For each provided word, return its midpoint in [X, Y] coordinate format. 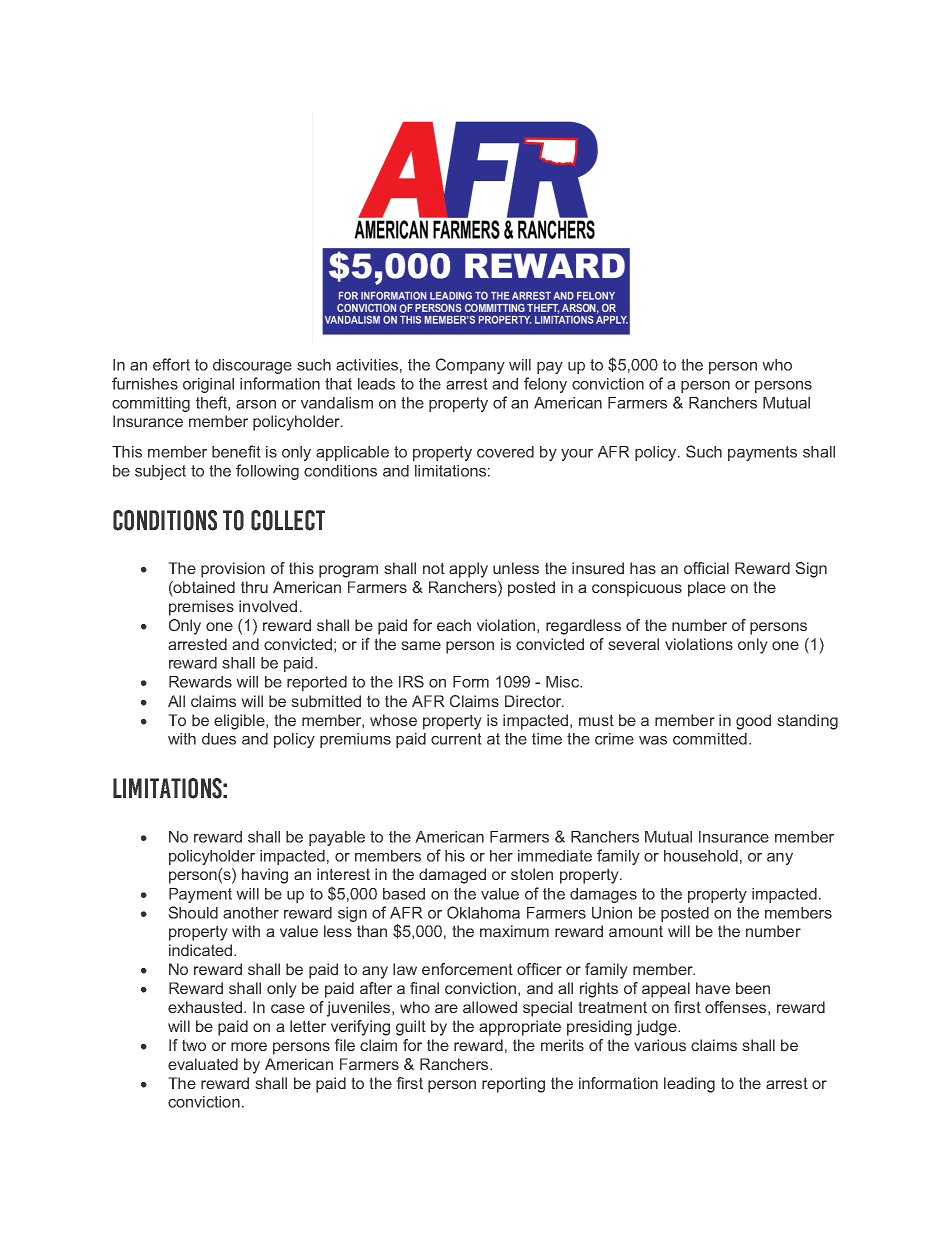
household [701, 856]
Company [470, 366]
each [454, 625]
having [265, 876]
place [707, 589]
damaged [452, 876]
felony [545, 385]
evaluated [203, 1064]
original [208, 385]
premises [201, 608]
